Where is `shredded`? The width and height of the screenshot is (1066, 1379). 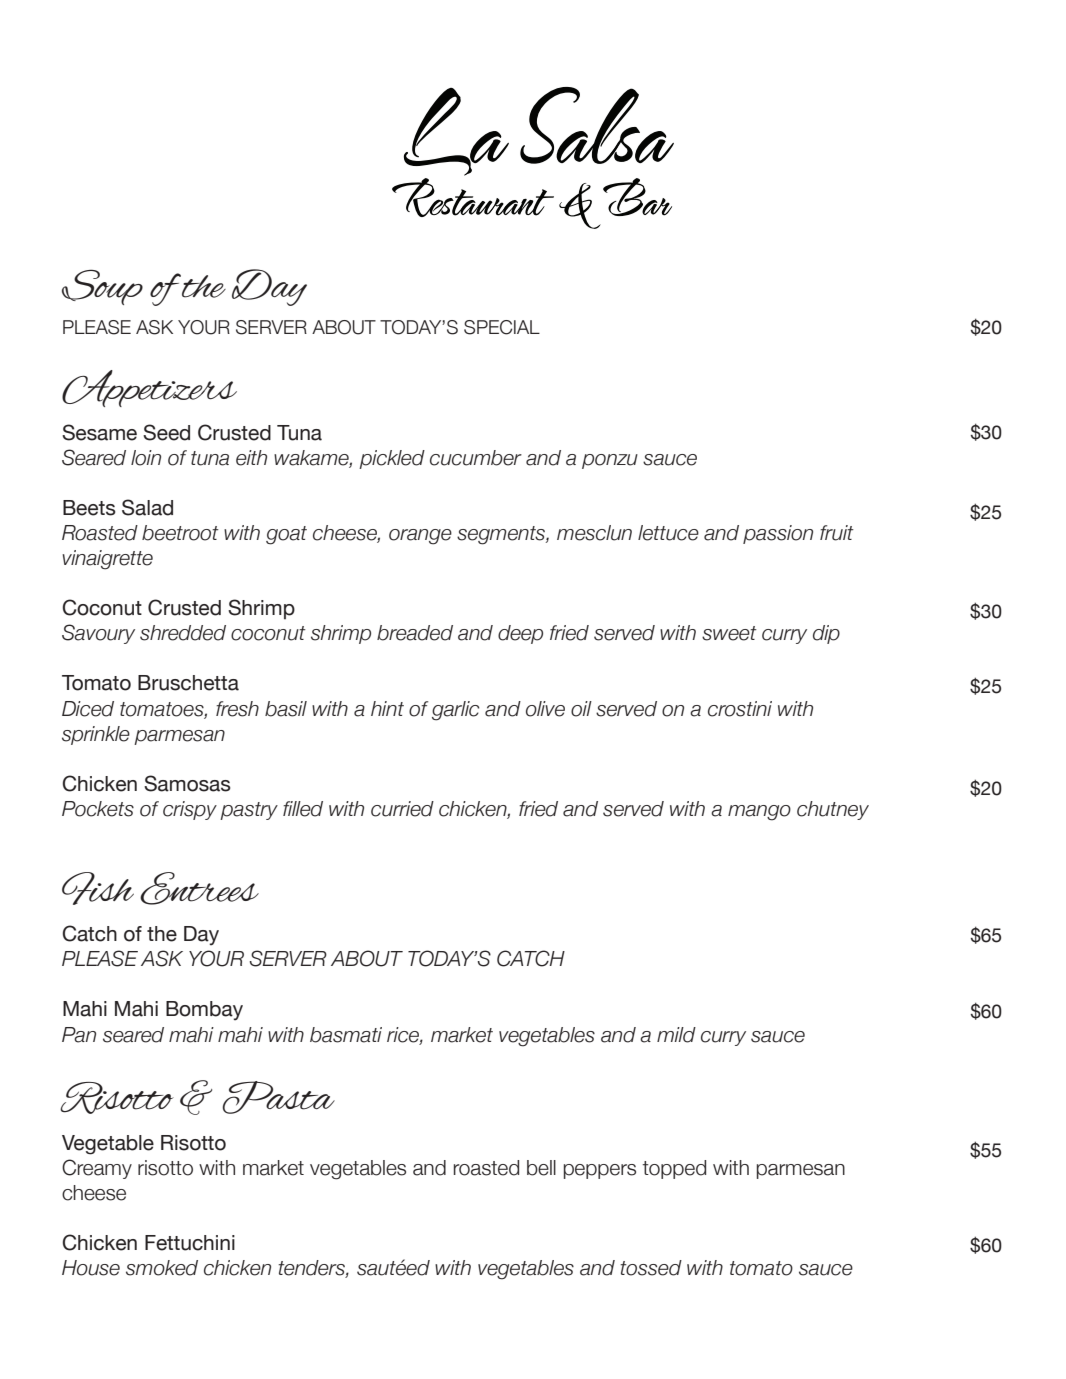
shredded is located at coordinates (183, 633).
